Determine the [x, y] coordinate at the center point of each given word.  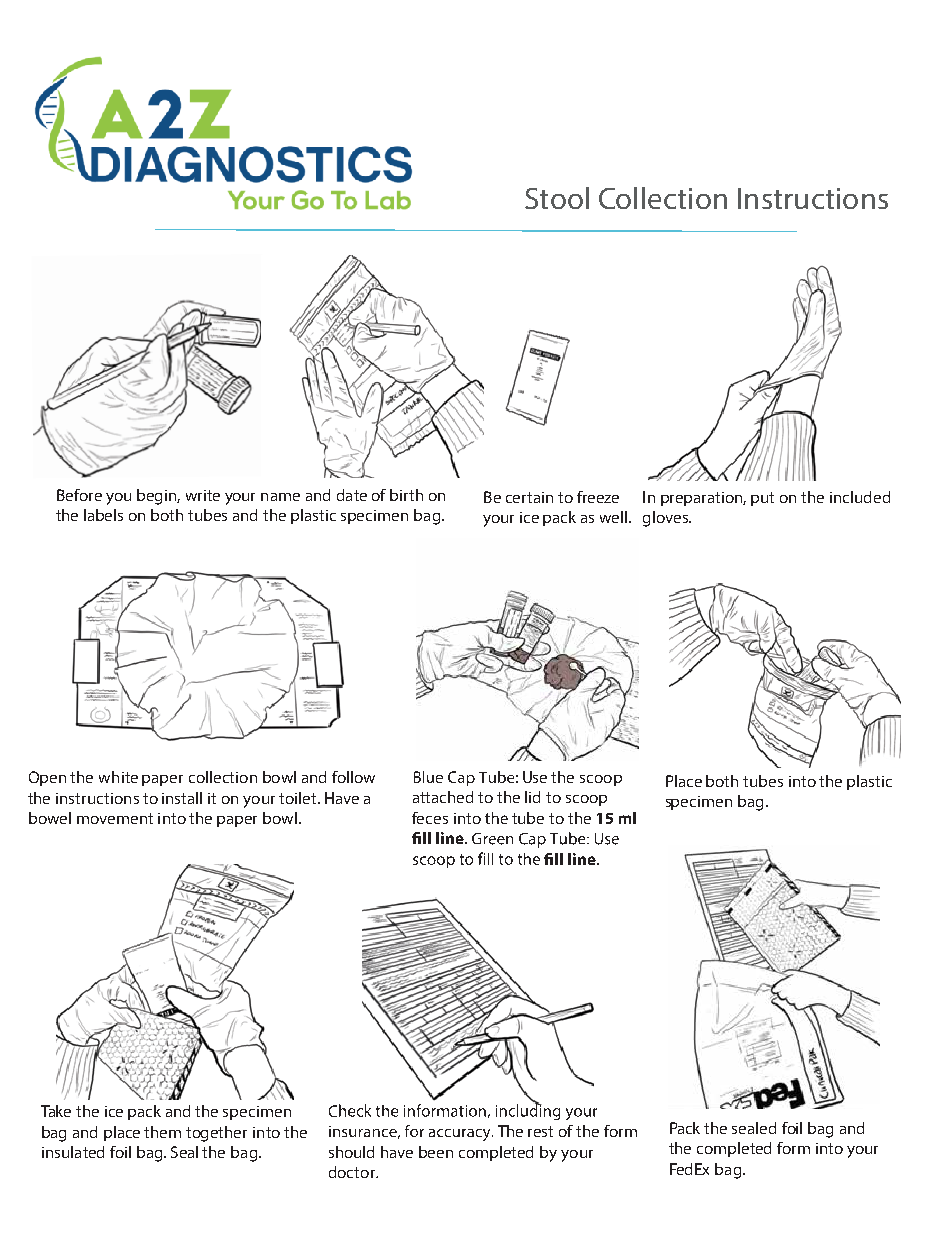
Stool [557, 198]
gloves [666, 519]
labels [103, 515]
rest [540, 1131]
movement [115, 818]
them [162, 1132]
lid [532, 797]
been [436, 1152]
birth [406, 495]
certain [529, 497]
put [762, 499]
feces [430, 818]
